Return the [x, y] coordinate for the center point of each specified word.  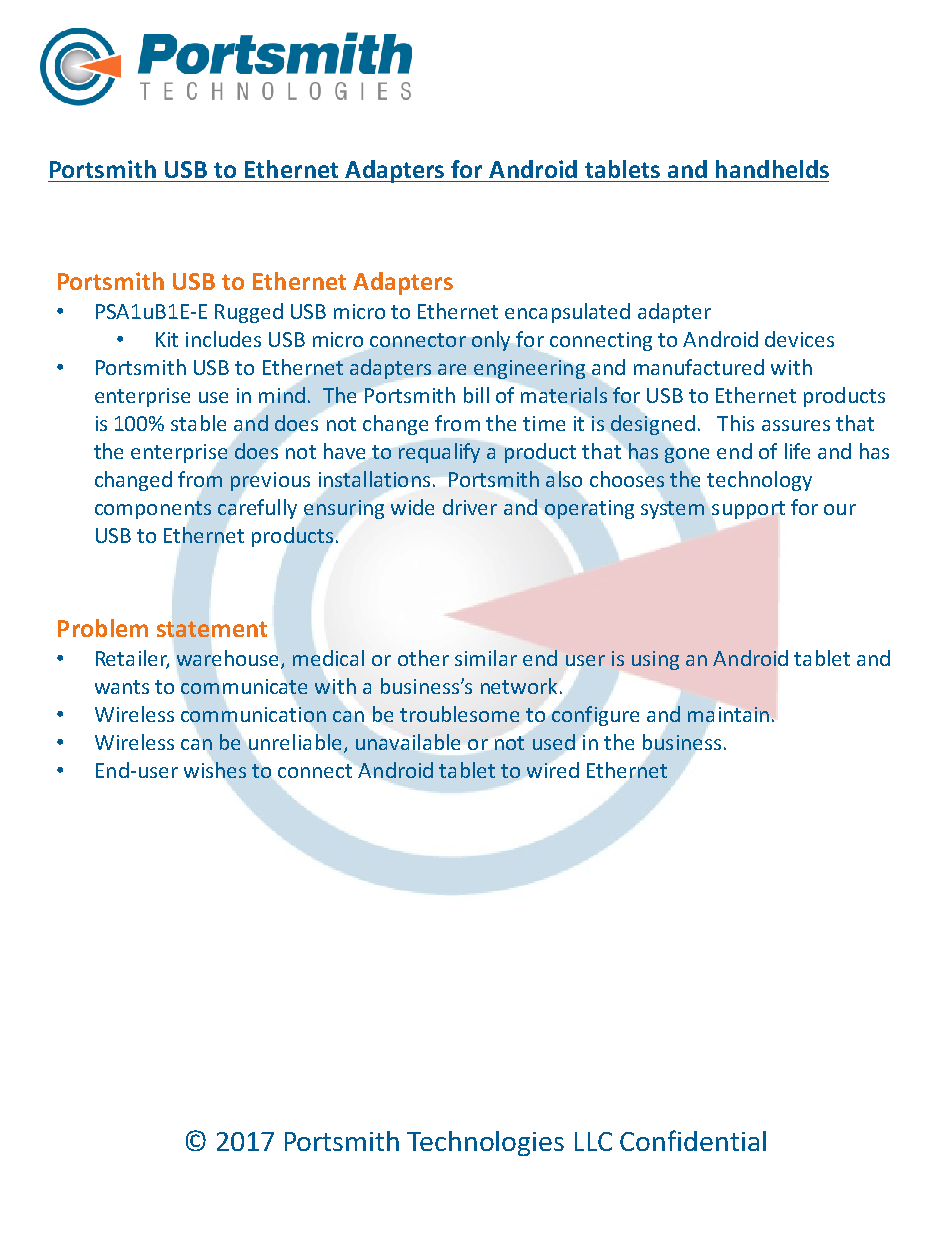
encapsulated [567, 313]
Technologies [485, 1143]
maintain [728, 714]
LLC [593, 1141]
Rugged [249, 313]
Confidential [693, 1140]
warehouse [229, 659]
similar [486, 658]
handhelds [772, 169]
